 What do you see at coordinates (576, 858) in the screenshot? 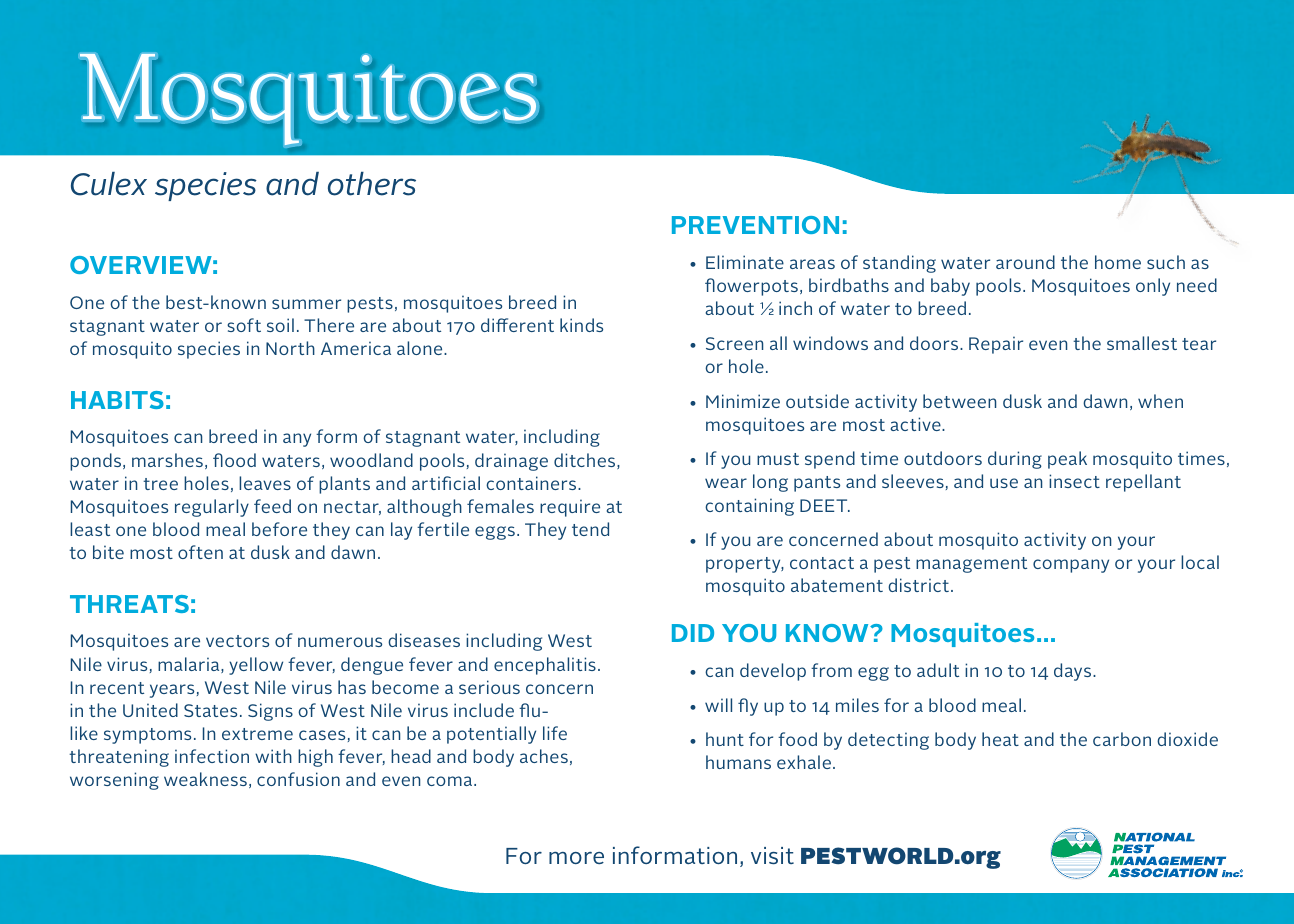
I see `more` at bounding box center [576, 858].
